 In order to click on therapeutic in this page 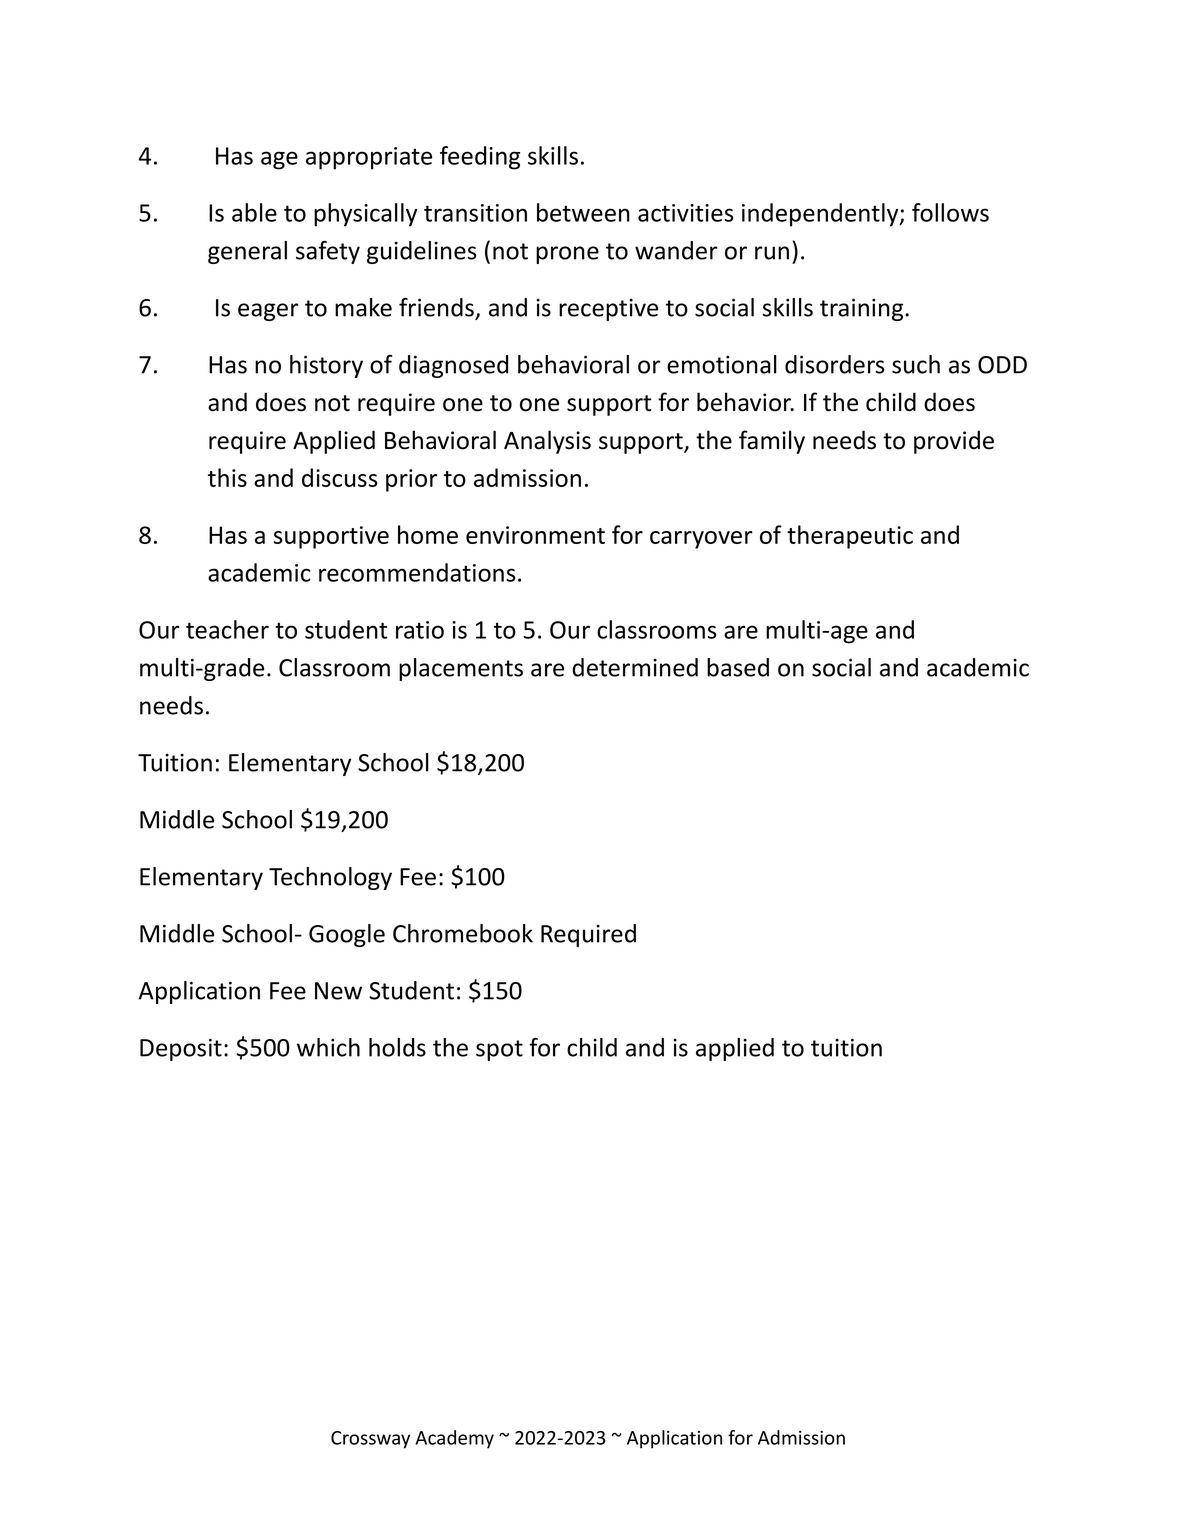, I will do `click(850, 537)`.
